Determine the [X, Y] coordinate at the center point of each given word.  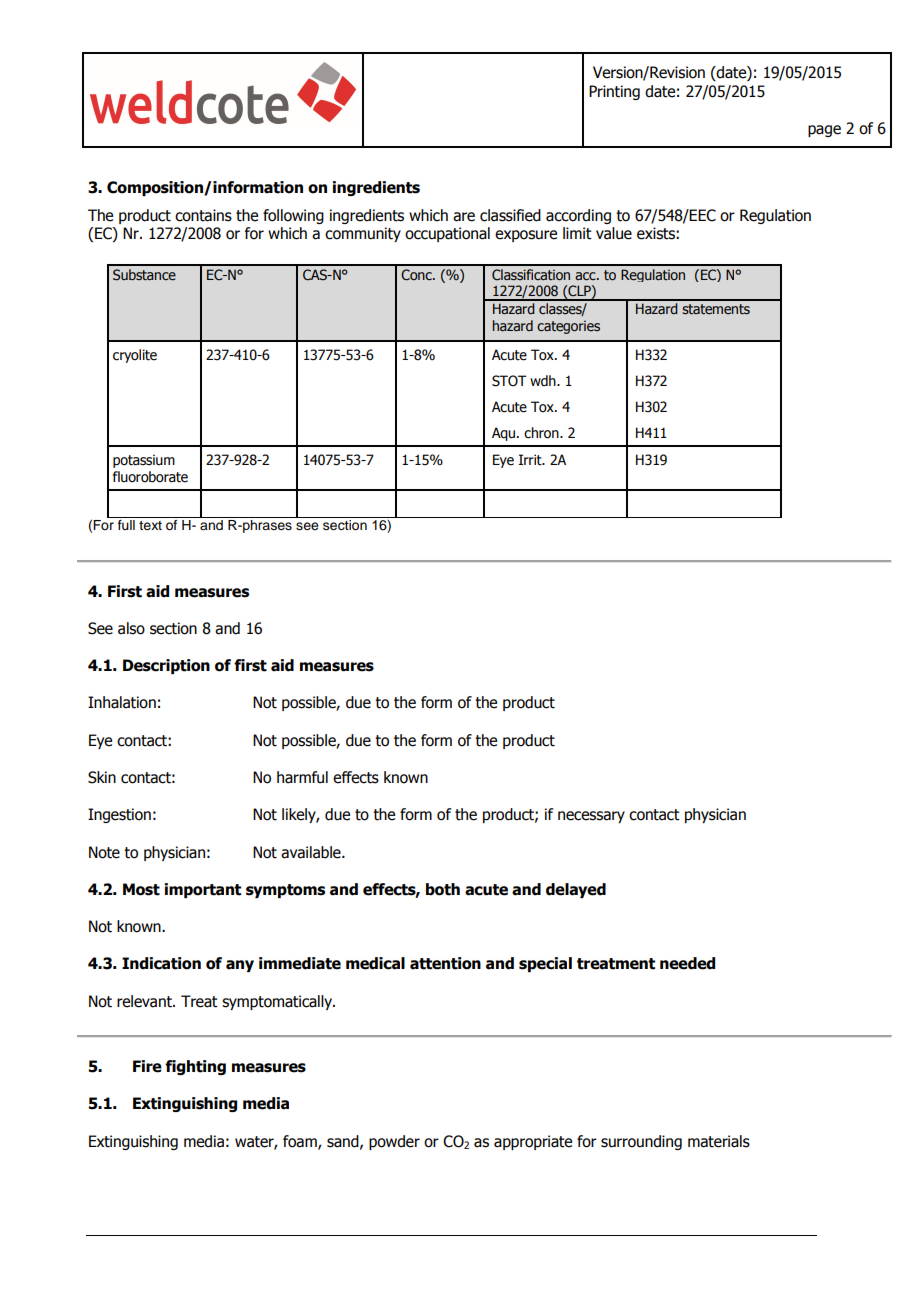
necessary [591, 817]
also [131, 628]
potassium [144, 461]
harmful [302, 777]
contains [203, 215]
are [464, 217]
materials [719, 1141]
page [824, 131]
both [443, 889]
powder [394, 1142]
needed [687, 963]
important [203, 890]
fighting [195, 1067]
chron [542, 433]
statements [716, 309]
